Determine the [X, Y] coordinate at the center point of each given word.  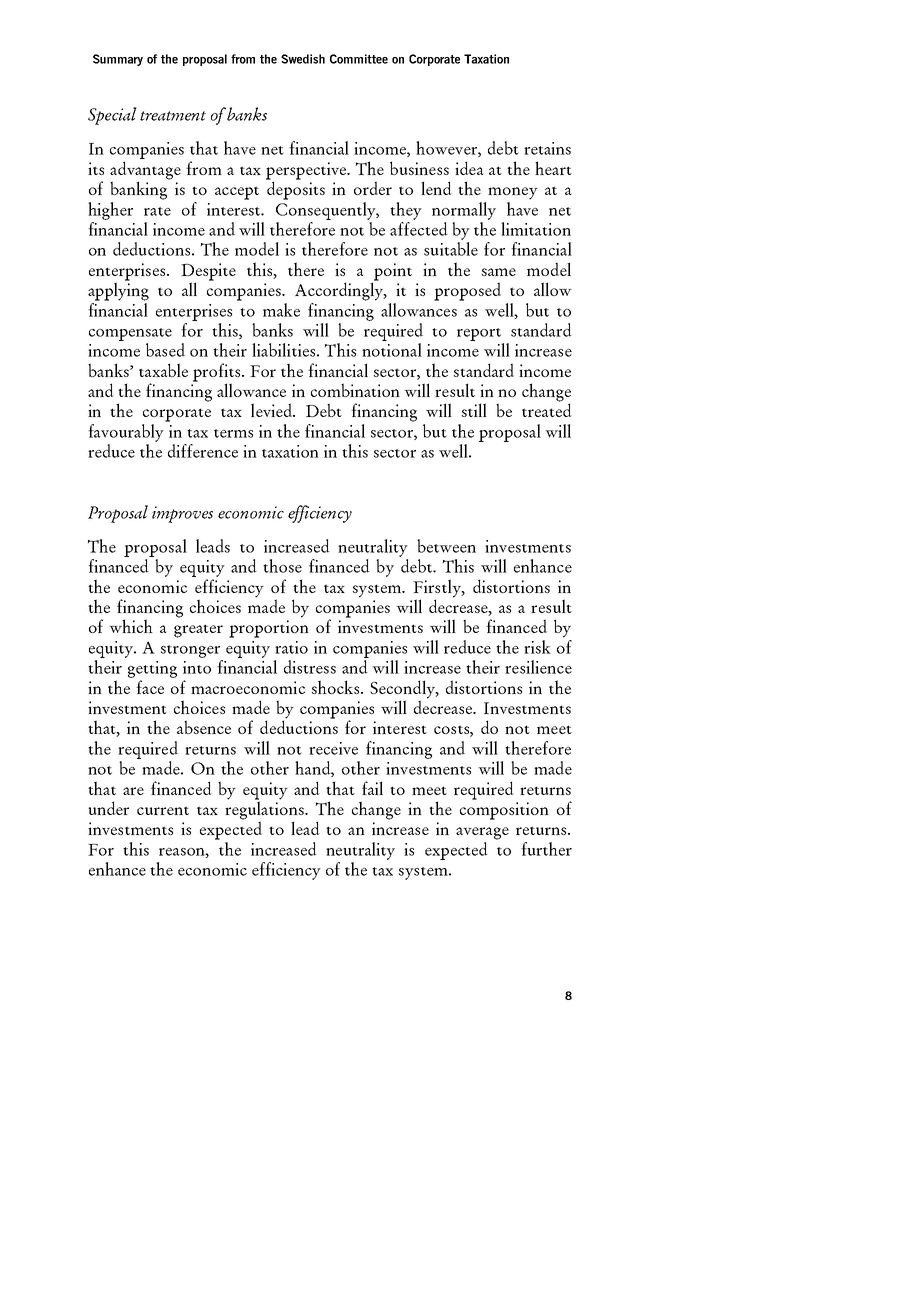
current [163, 810]
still [474, 410]
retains [547, 148]
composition [504, 811]
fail [372, 788]
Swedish [303, 59]
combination [355, 390]
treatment [173, 116]
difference [203, 451]
